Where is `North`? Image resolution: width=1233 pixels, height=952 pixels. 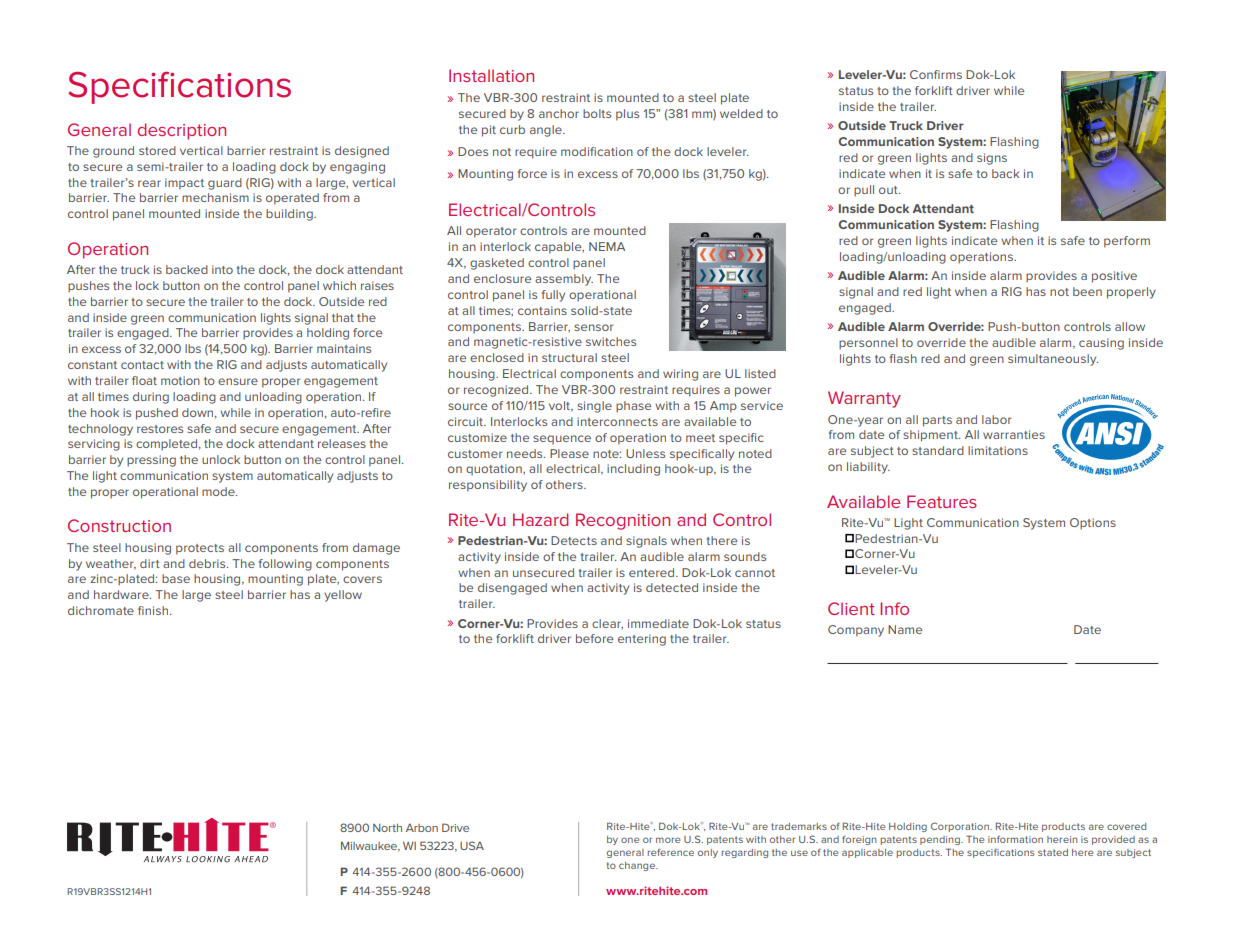 North is located at coordinates (387, 828).
